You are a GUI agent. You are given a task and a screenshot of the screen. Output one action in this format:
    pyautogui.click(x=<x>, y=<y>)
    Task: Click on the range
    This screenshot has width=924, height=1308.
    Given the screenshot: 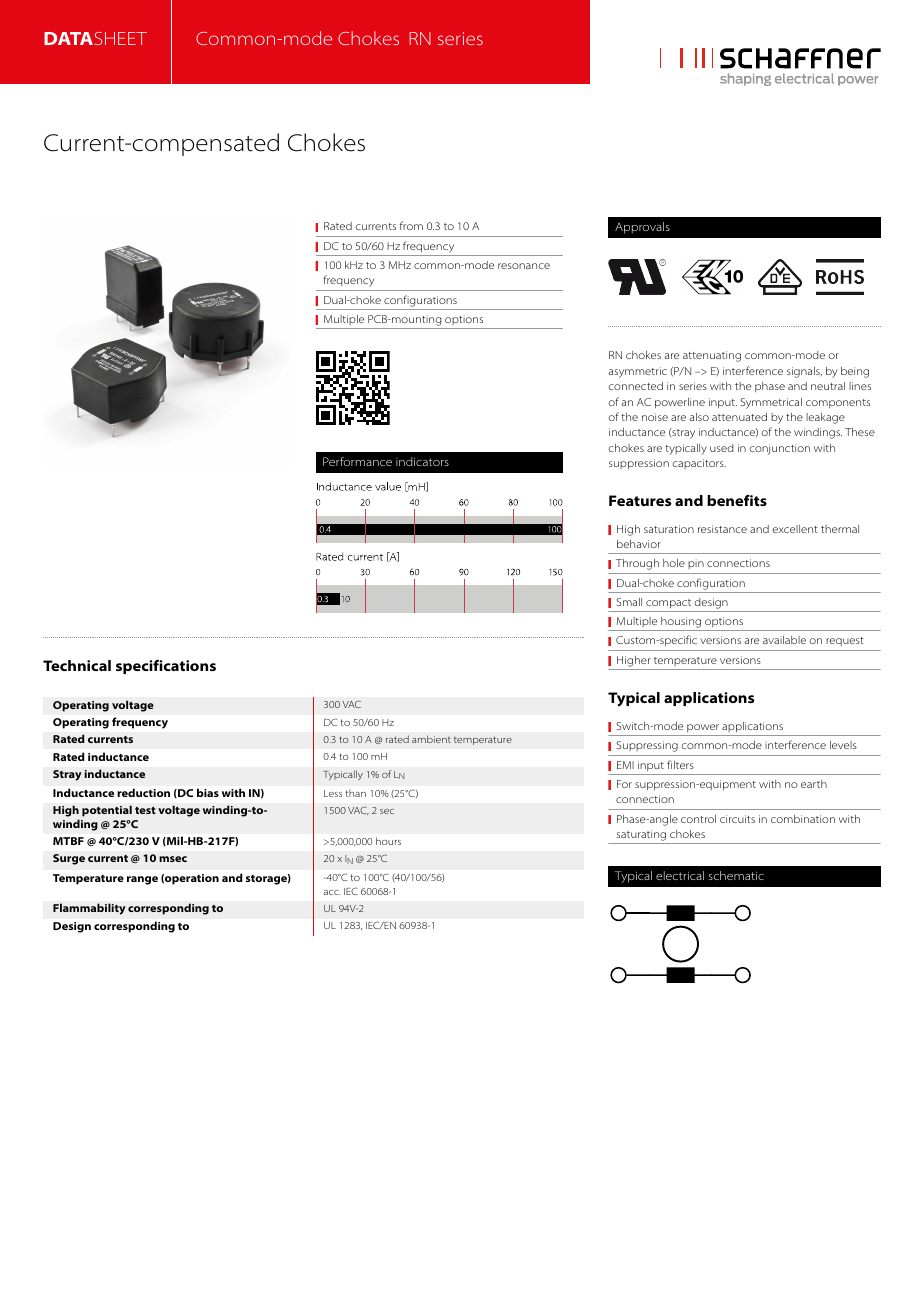 What is the action you would take?
    pyautogui.click(x=142, y=880)
